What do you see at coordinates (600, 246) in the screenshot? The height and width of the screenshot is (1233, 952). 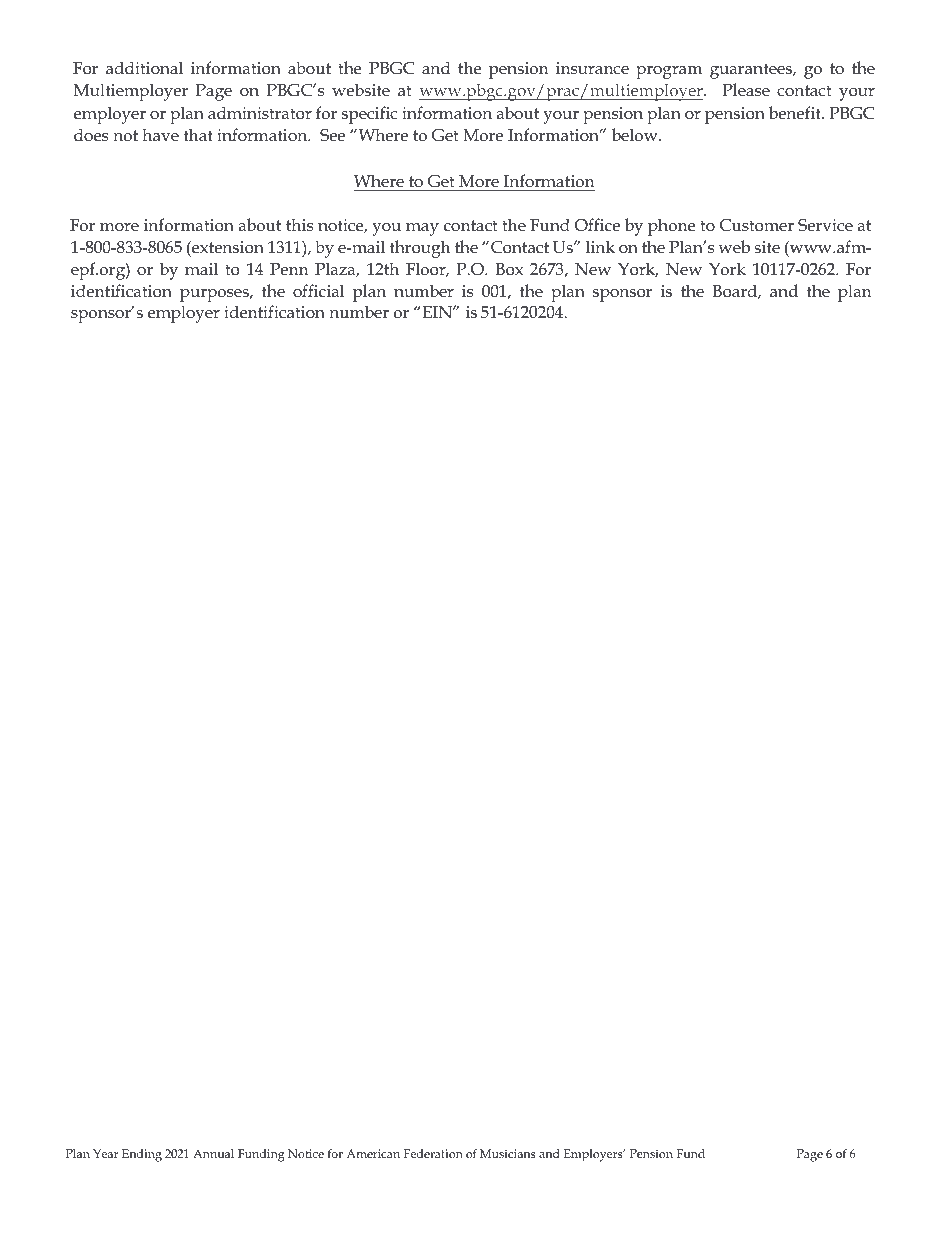 I see `link` at bounding box center [600, 246].
